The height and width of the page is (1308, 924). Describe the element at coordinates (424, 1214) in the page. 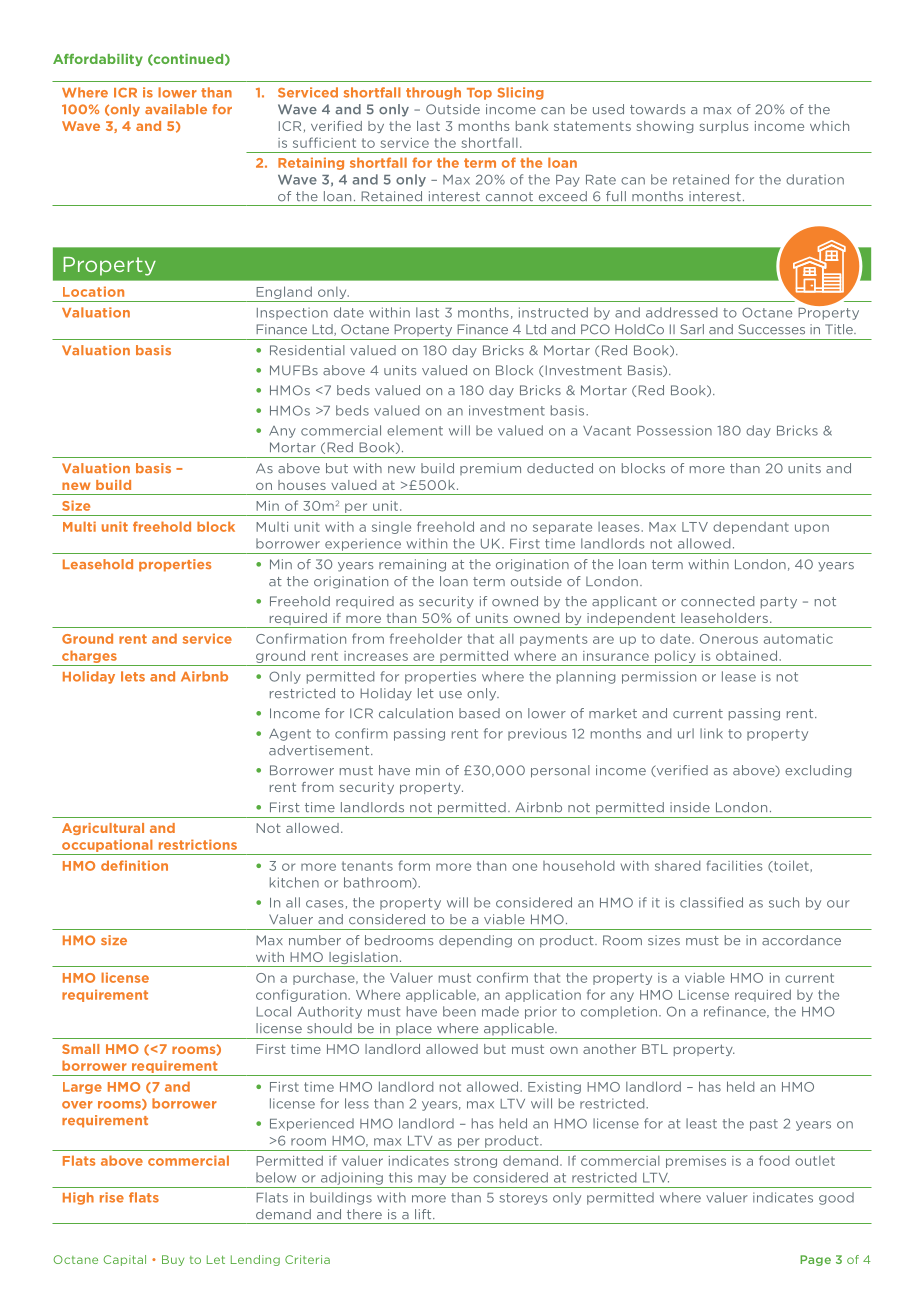

I see `lift` at that location.
